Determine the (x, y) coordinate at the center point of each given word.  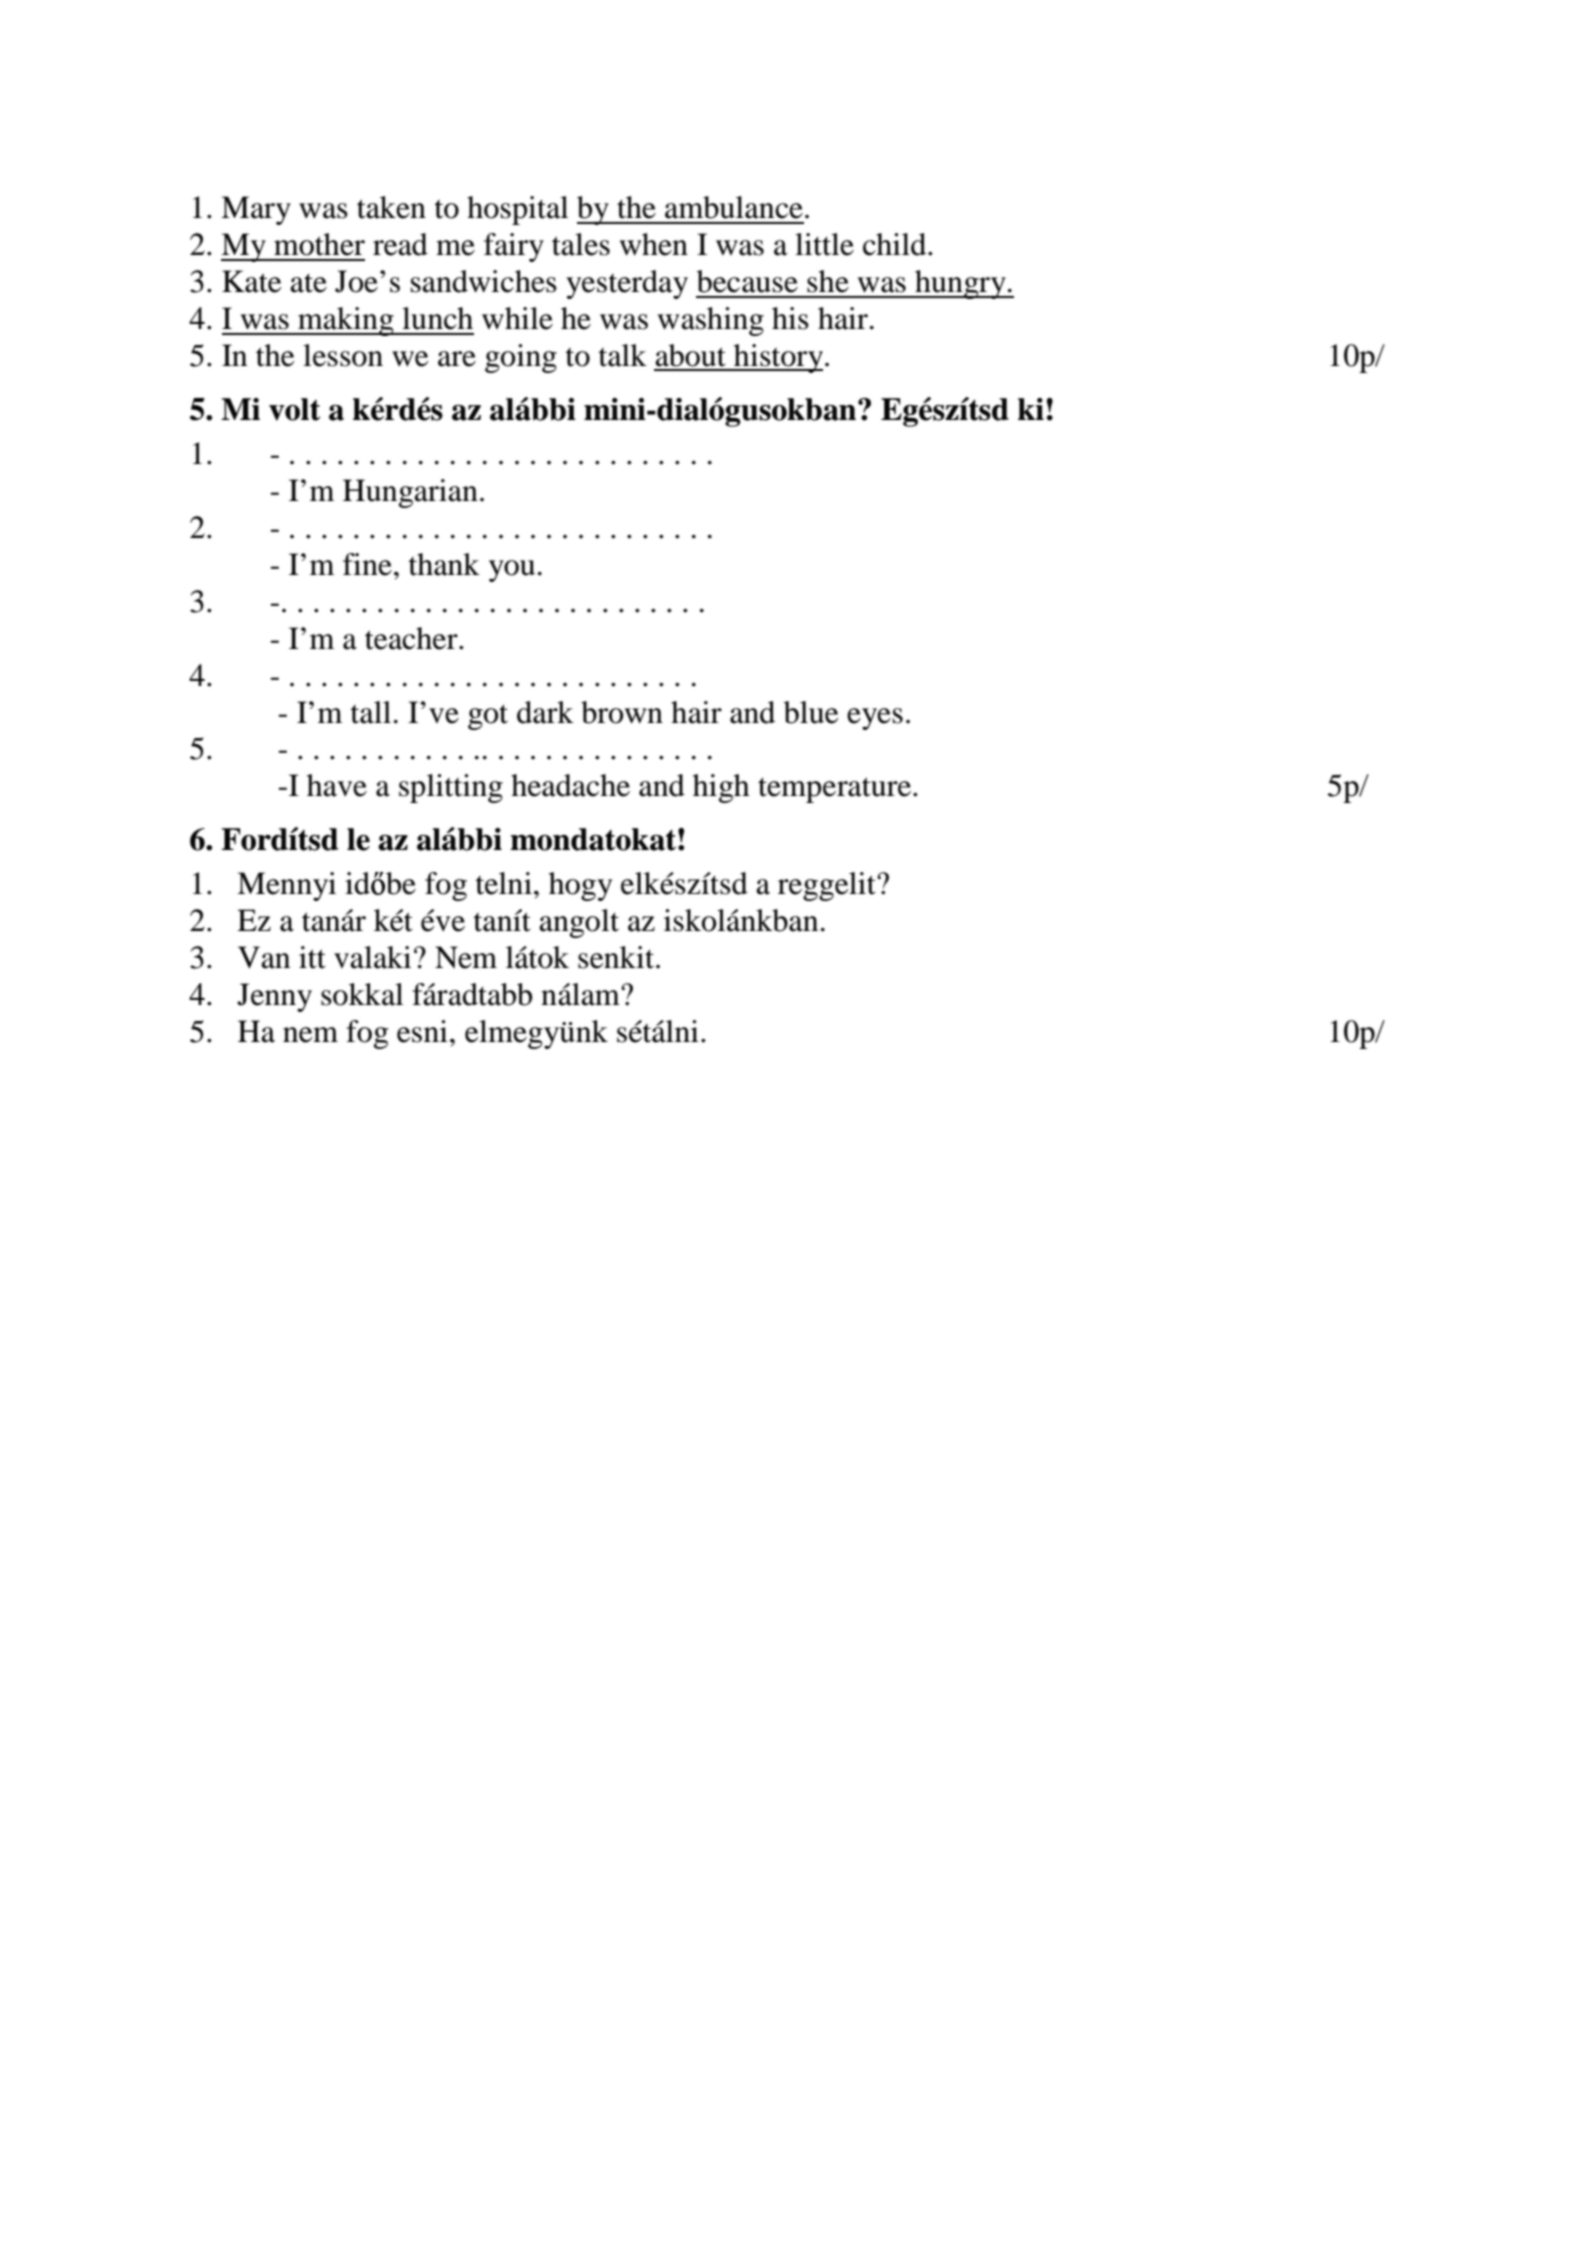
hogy (580, 886)
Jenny (274, 997)
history (779, 358)
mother (319, 244)
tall (371, 712)
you (512, 571)
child (896, 244)
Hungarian (410, 493)
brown (622, 712)
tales (581, 244)
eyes (875, 719)
